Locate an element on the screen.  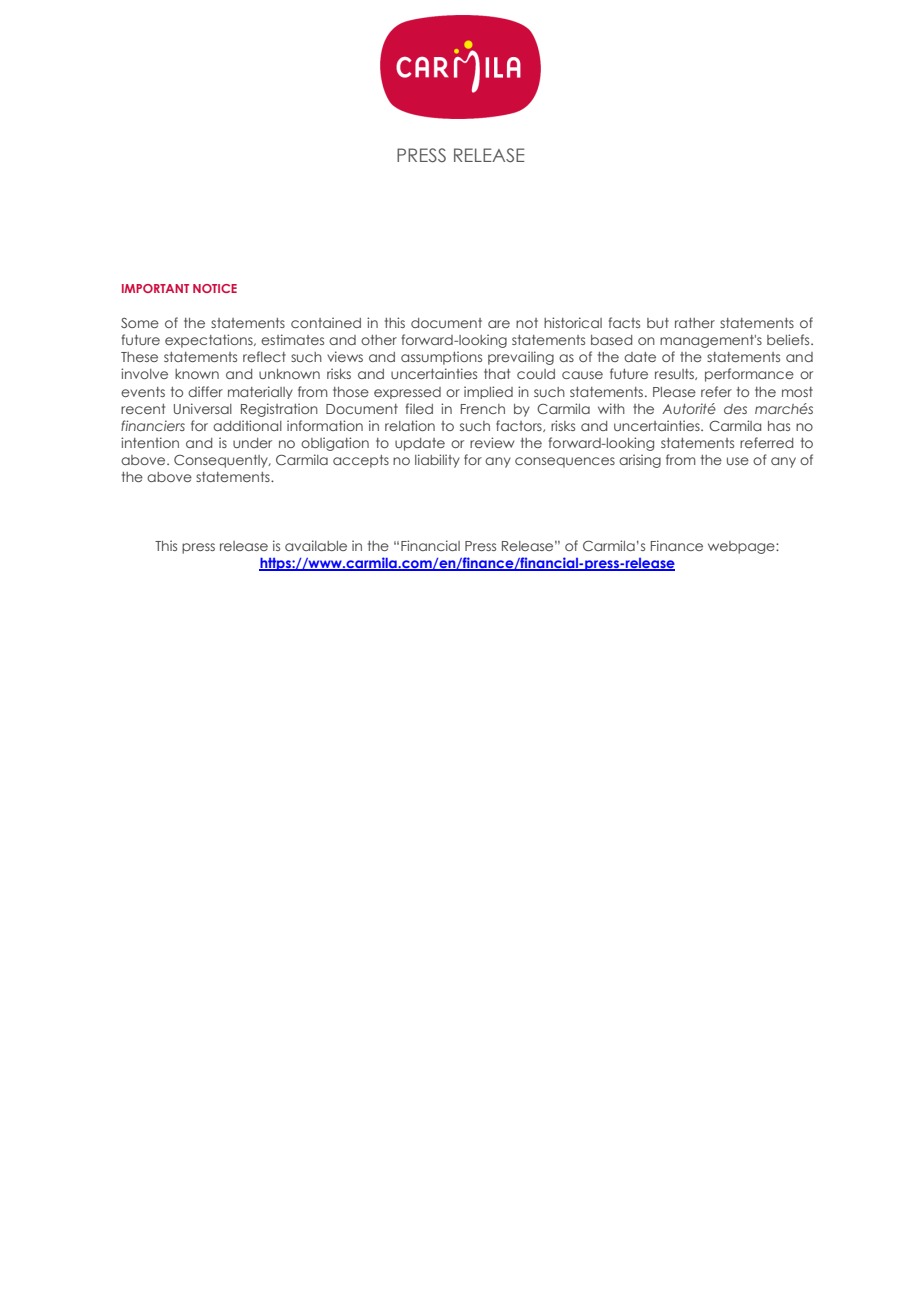
arising is located at coordinates (640, 461).
